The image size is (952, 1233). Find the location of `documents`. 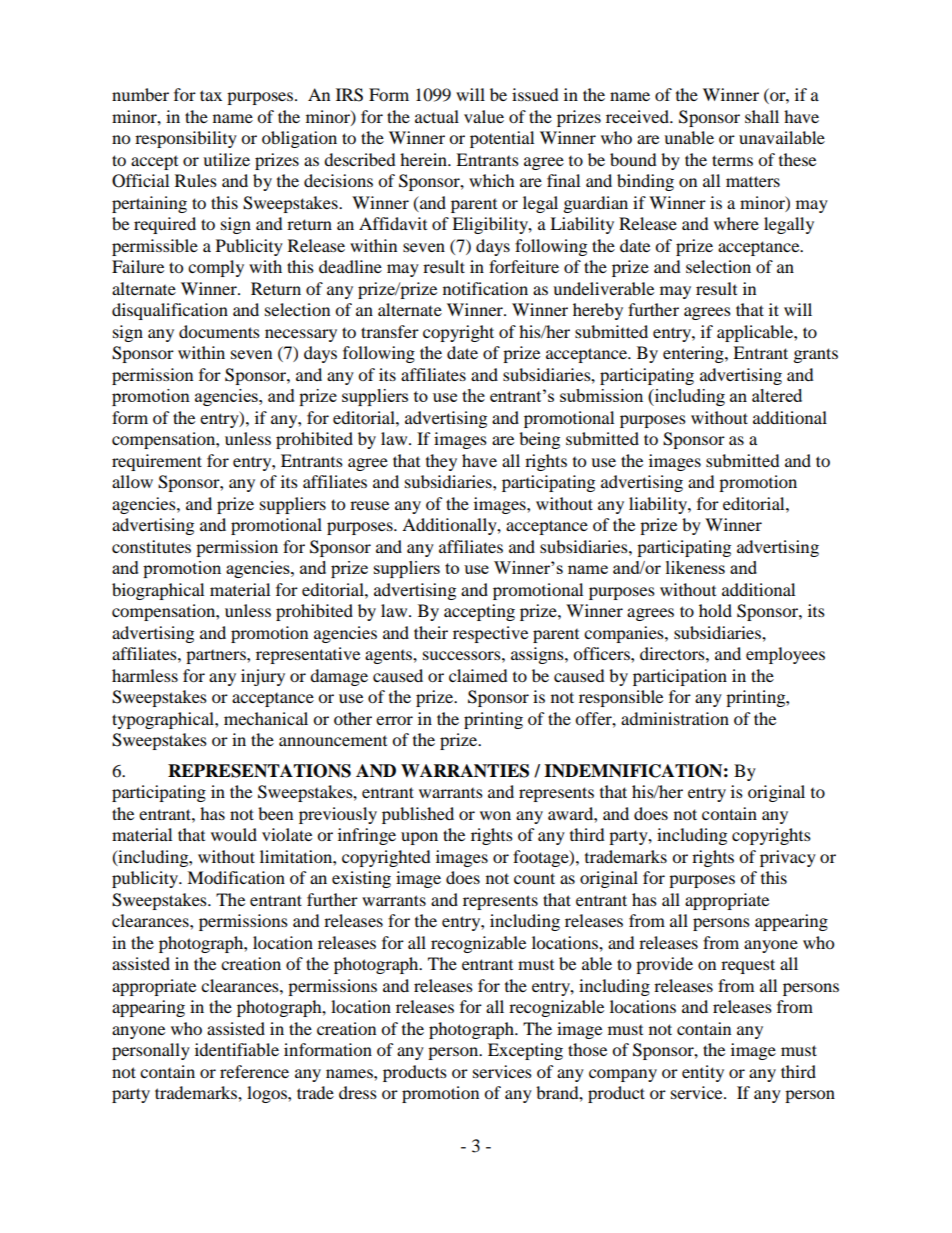

documents is located at coordinates (219, 331).
